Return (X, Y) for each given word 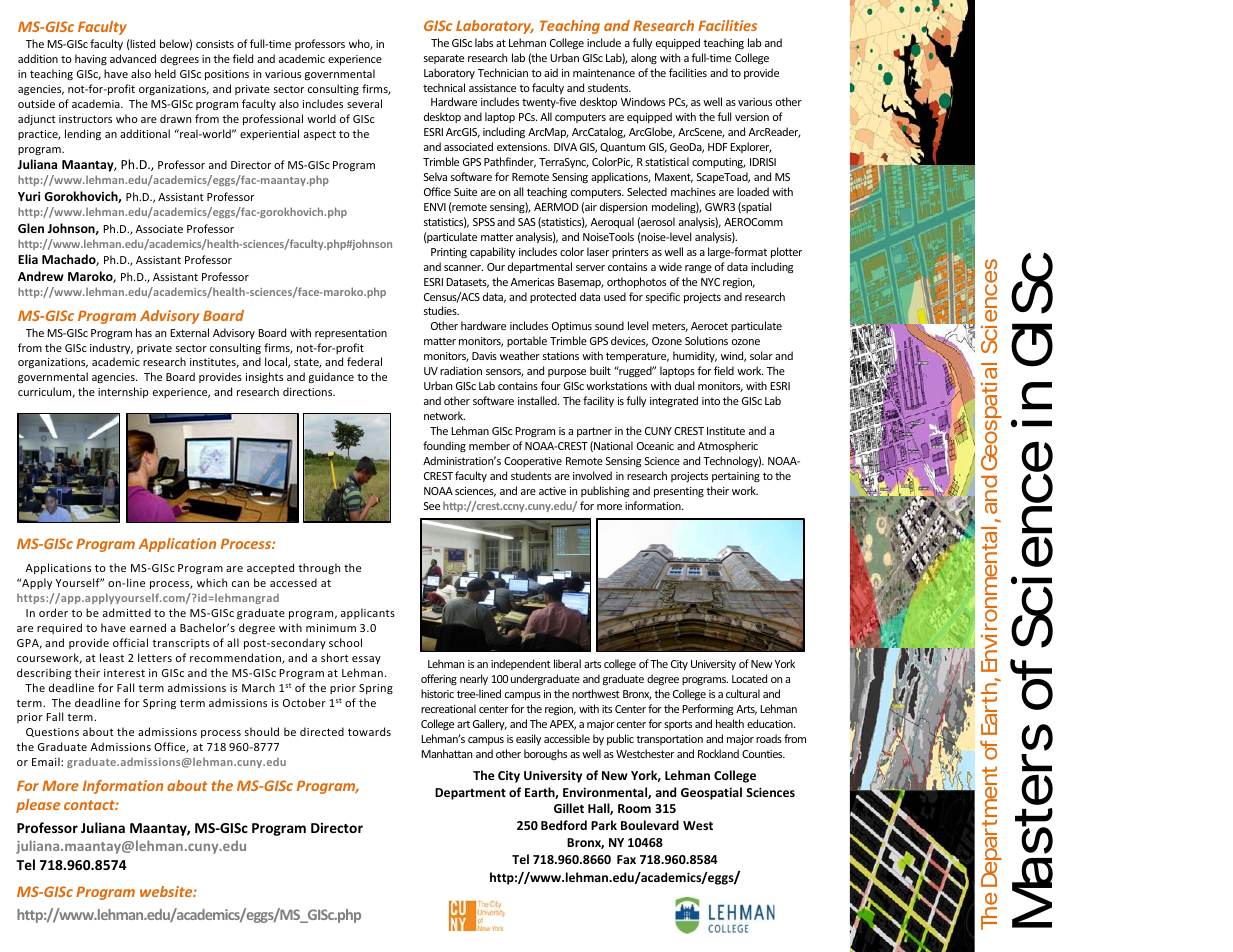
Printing (449, 253)
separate (444, 59)
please (38, 806)
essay (366, 660)
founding (444, 446)
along (644, 58)
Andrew (41, 276)
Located (749, 678)
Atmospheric (728, 446)
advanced (133, 58)
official (130, 642)
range (698, 269)
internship (123, 392)
